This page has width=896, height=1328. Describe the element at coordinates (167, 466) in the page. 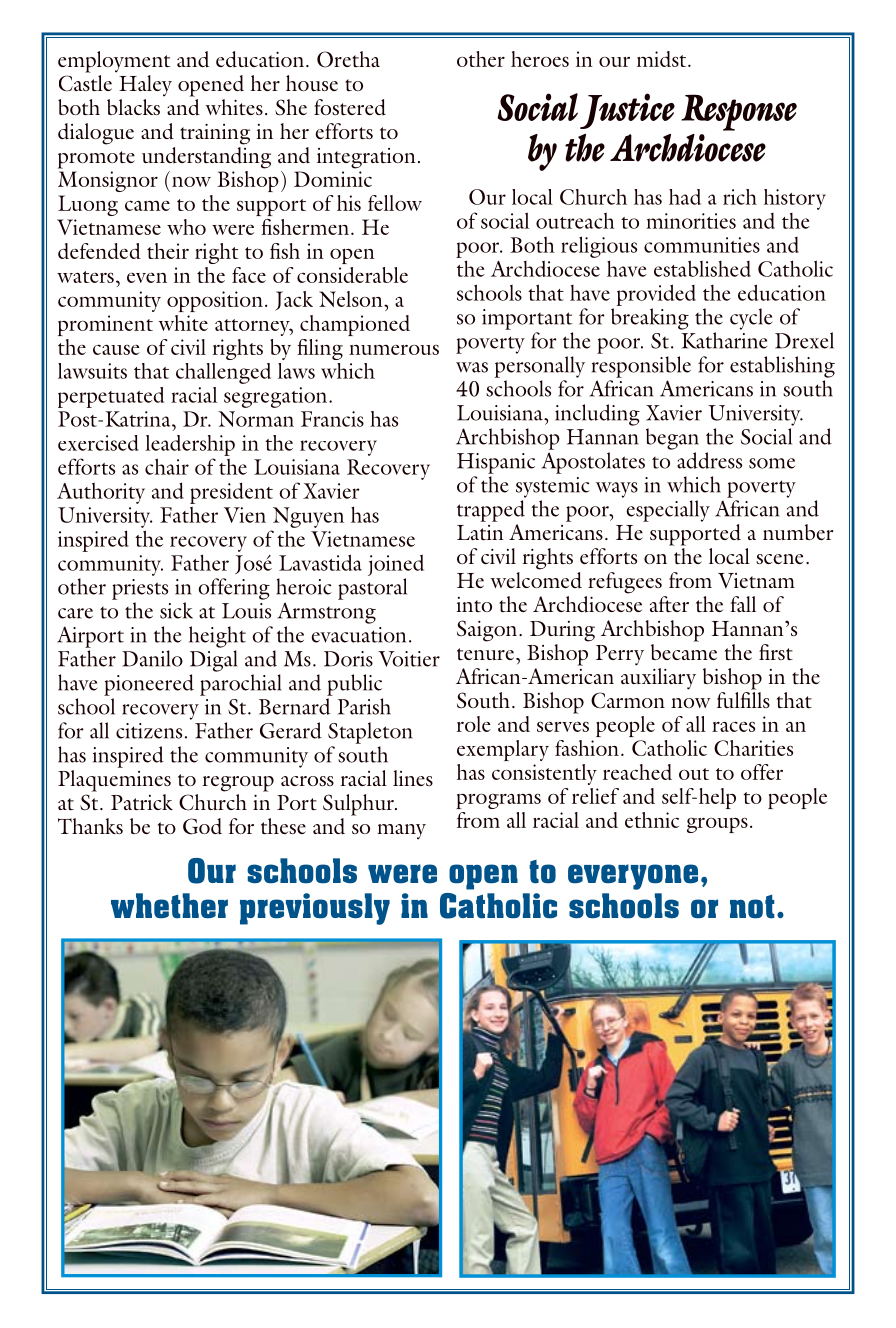

I see `chair` at that location.
